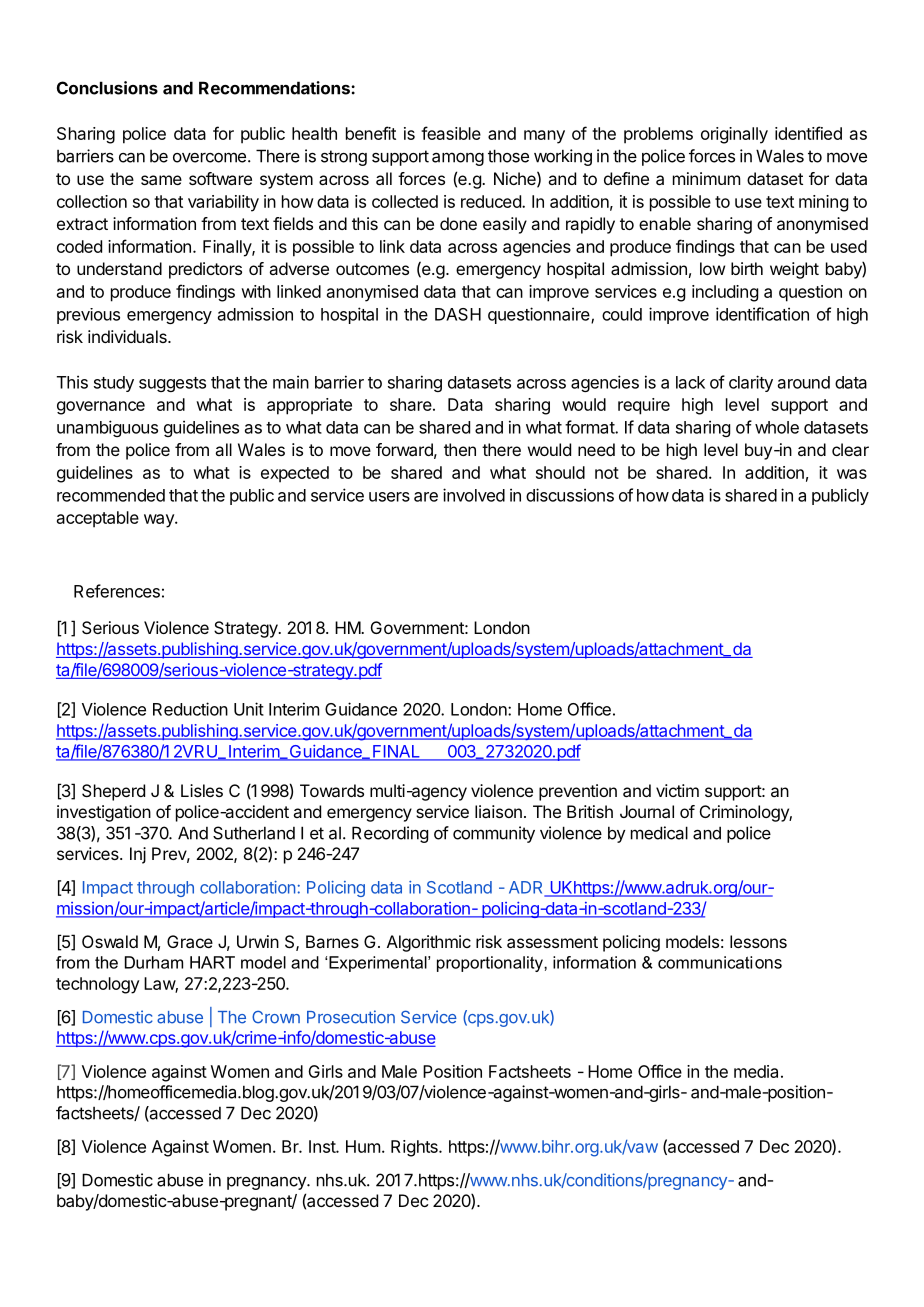 This page has width=924, height=1307. Describe the element at coordinates (415, 1148) in the page. I see `Rights` at that location.
